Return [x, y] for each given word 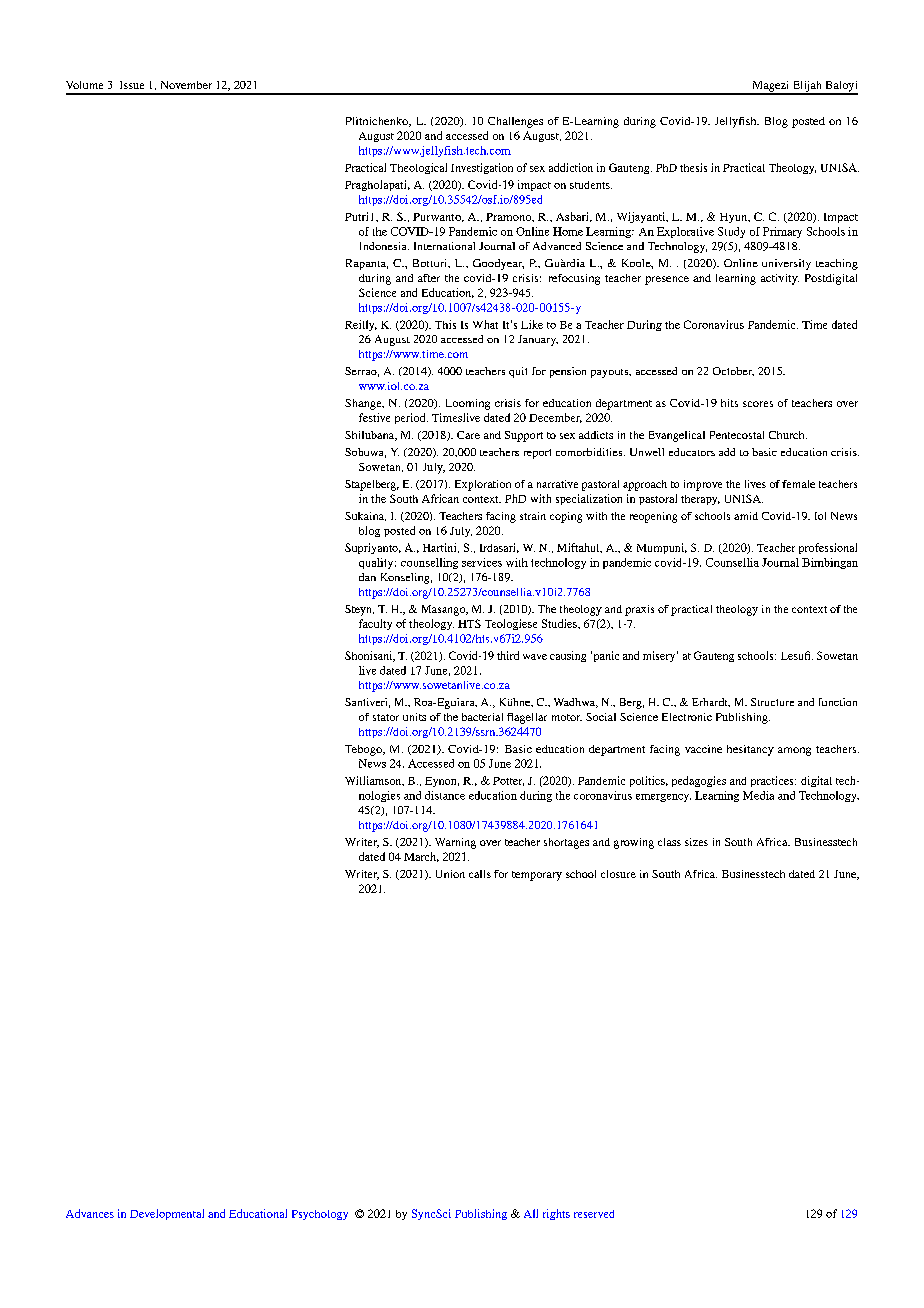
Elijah [807, 87]
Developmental [167, 1214]
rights [556, 1214]
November [186, 85]
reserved [594, 1214]
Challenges [515, 122]
